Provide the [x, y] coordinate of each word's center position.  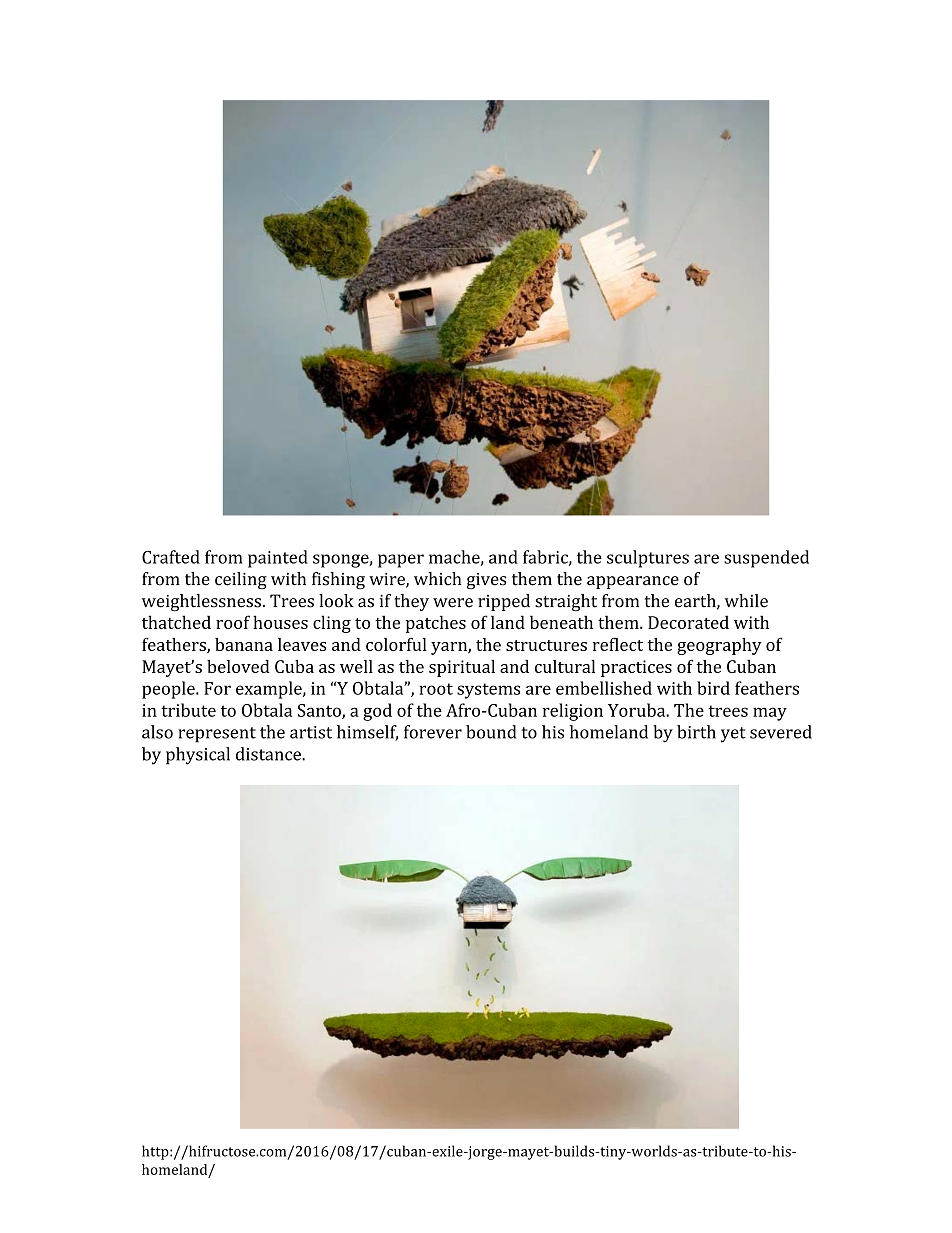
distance [269, 754]
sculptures [648, 559]
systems [488, 691]
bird [713, 688]
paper [401, 561]
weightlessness [201, 602]
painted [278, 559]
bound [491, 732]
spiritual [462, 668]
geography [719, 646]
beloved [238, 666]
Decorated [688, 622]
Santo [320, 711]
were [453, 603]
